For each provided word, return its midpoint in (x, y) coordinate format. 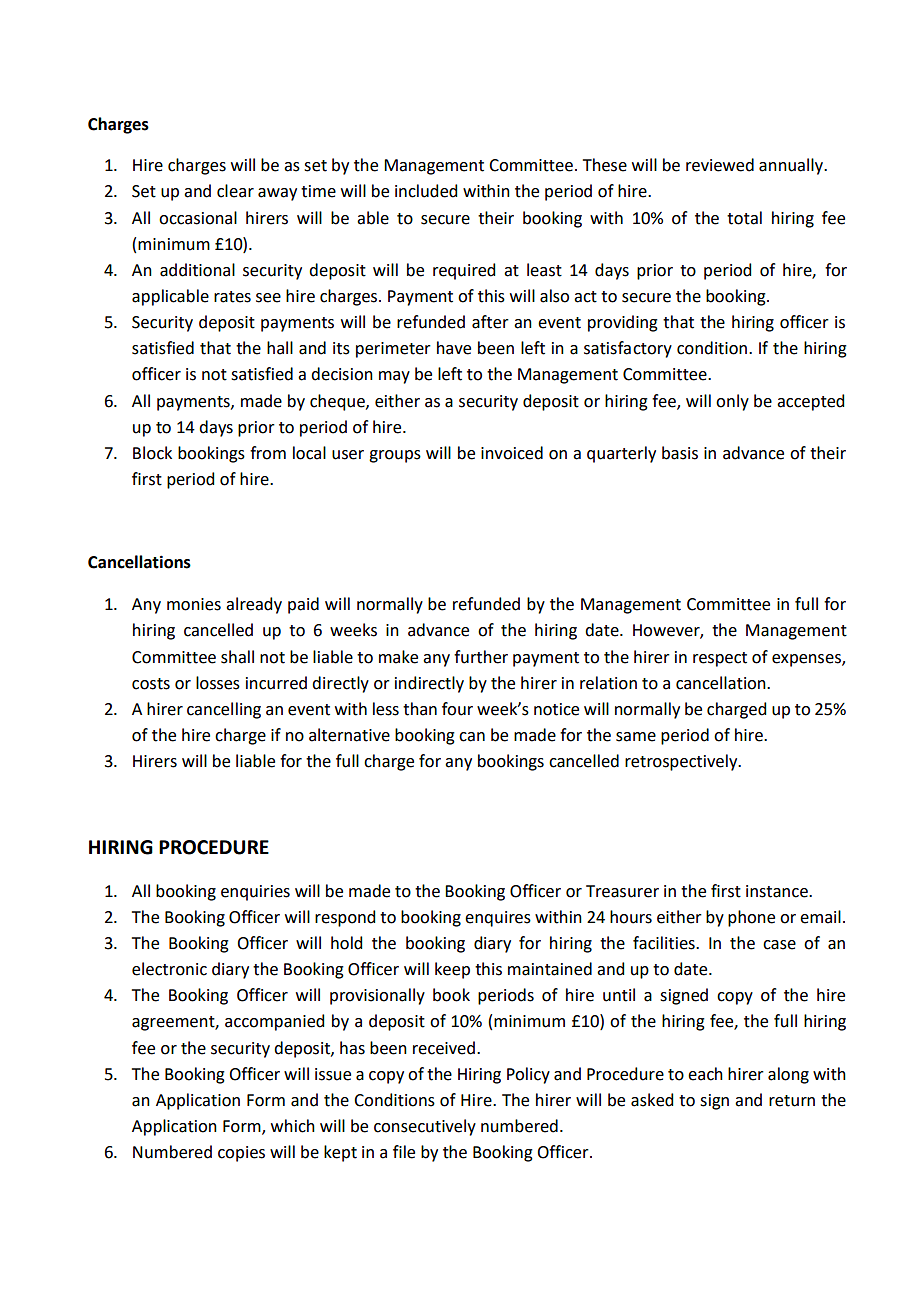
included (426, 191)
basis (680, 453)
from (268, 453)
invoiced (512, 453)
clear (235, 191)
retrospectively (682, 762)
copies (241, 1154)
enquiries (255, 893)
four (457, 709)
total (744, 218)
